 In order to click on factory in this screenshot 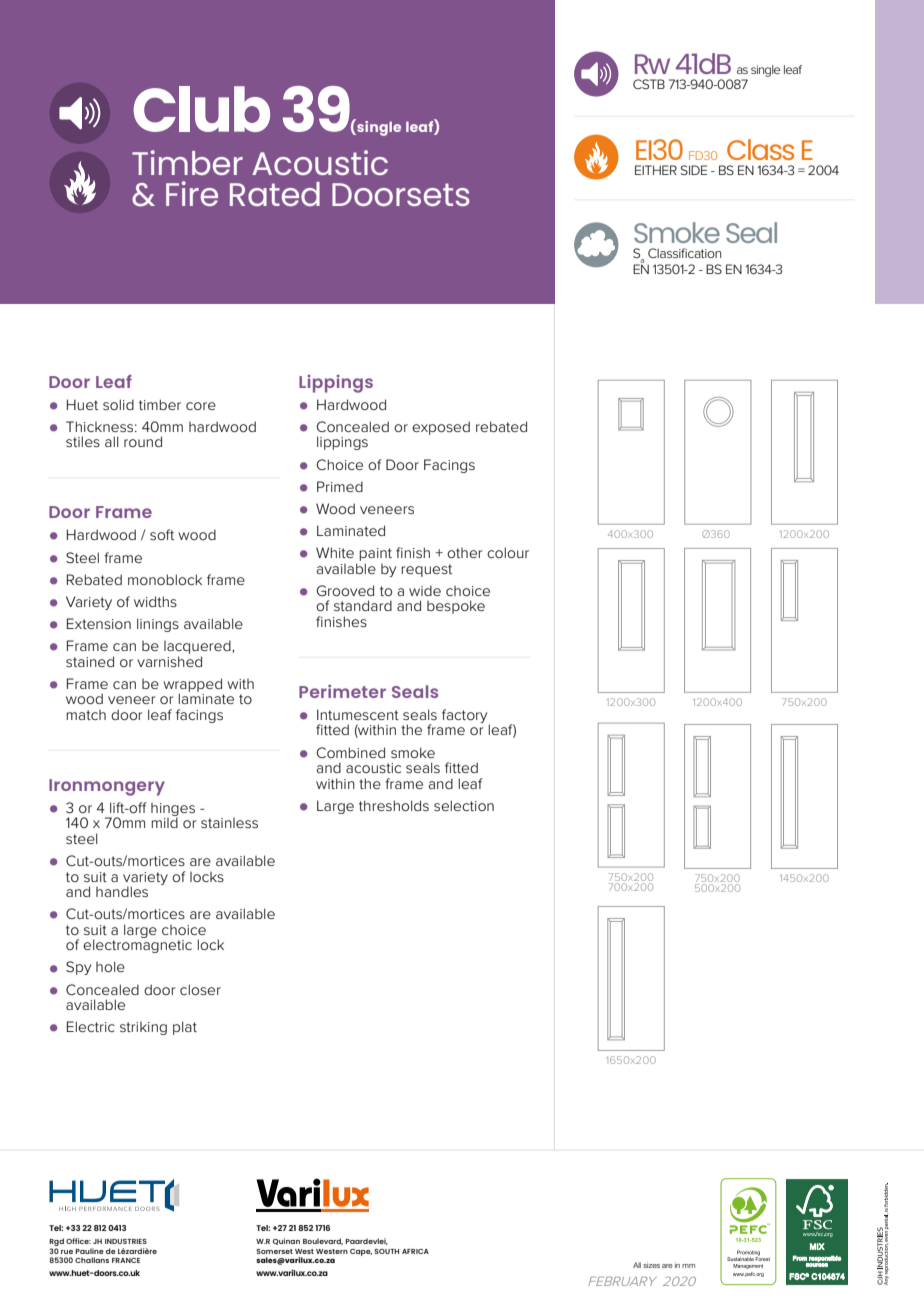, I will do `click(466, 717)`.
